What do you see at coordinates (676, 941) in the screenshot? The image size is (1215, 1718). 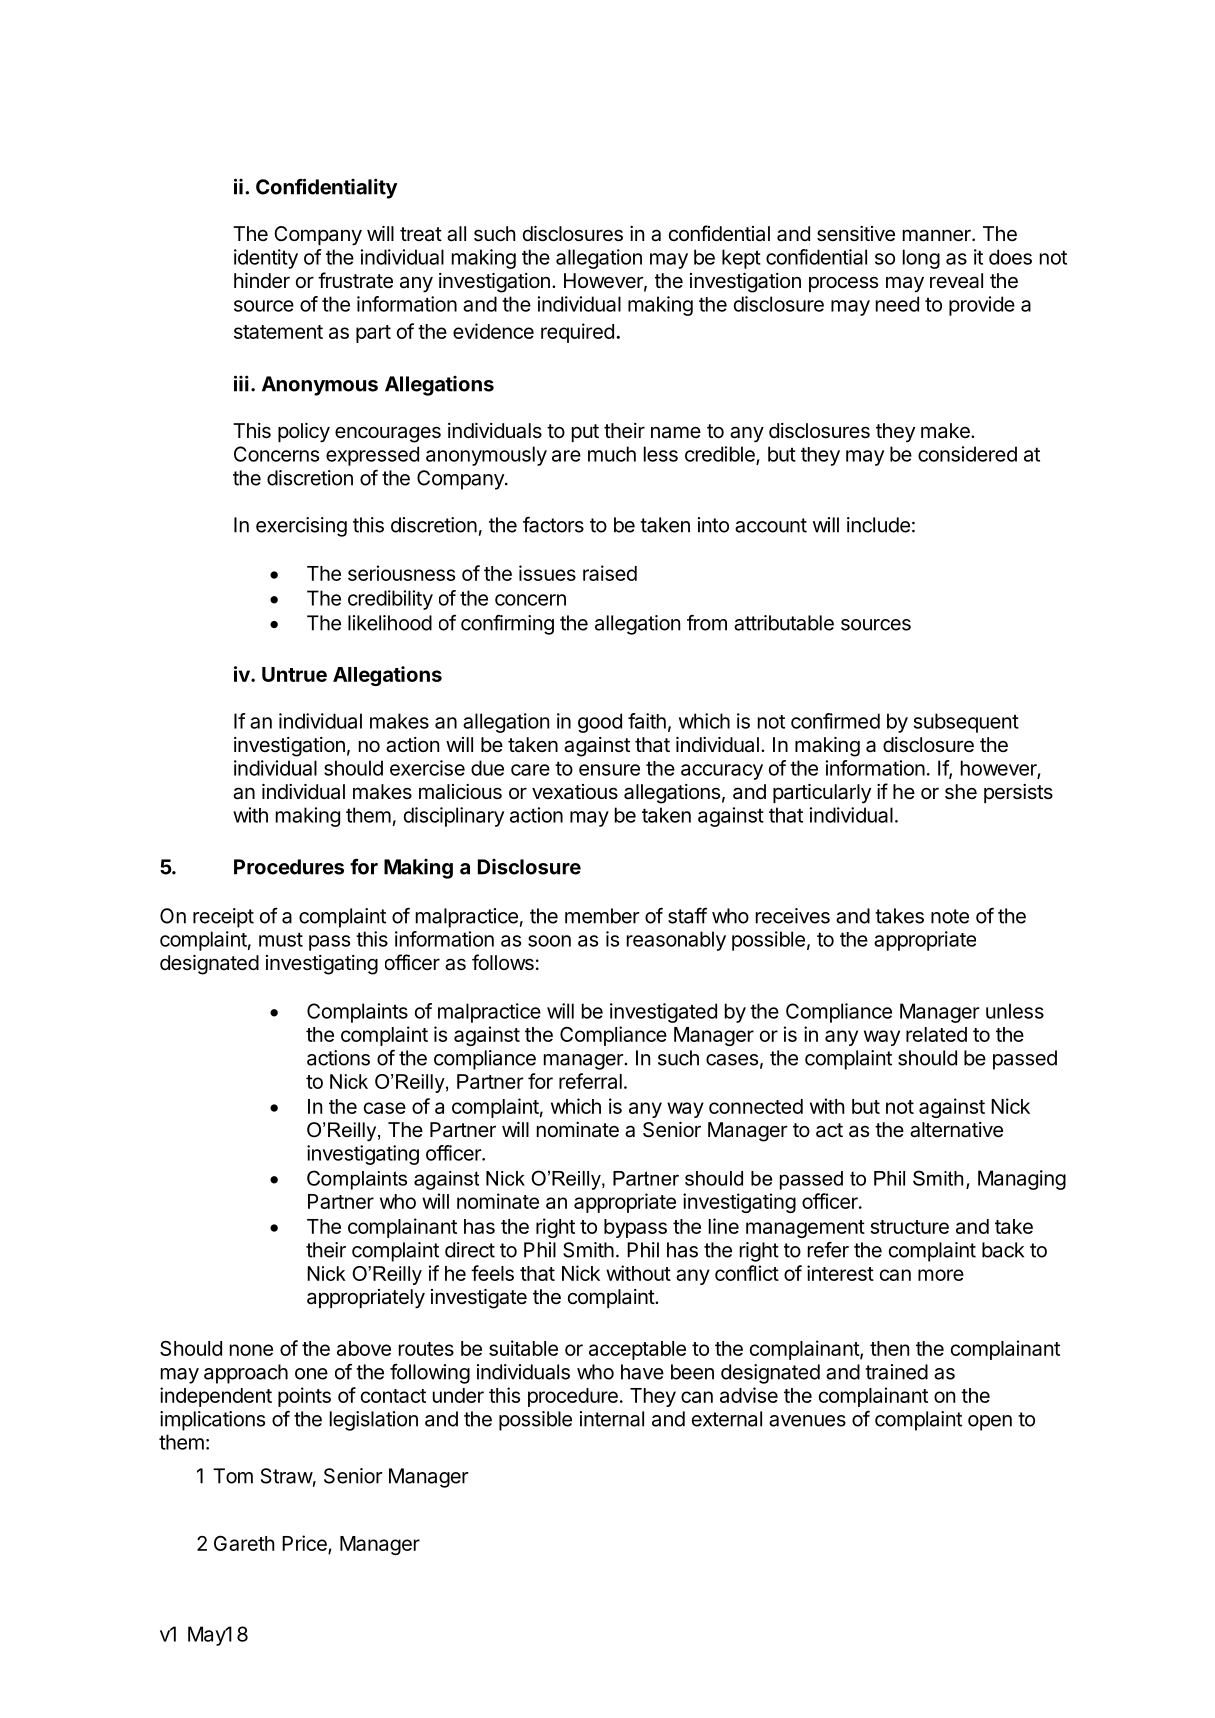 I see `reasonably` at bounding box center [676, 941].
